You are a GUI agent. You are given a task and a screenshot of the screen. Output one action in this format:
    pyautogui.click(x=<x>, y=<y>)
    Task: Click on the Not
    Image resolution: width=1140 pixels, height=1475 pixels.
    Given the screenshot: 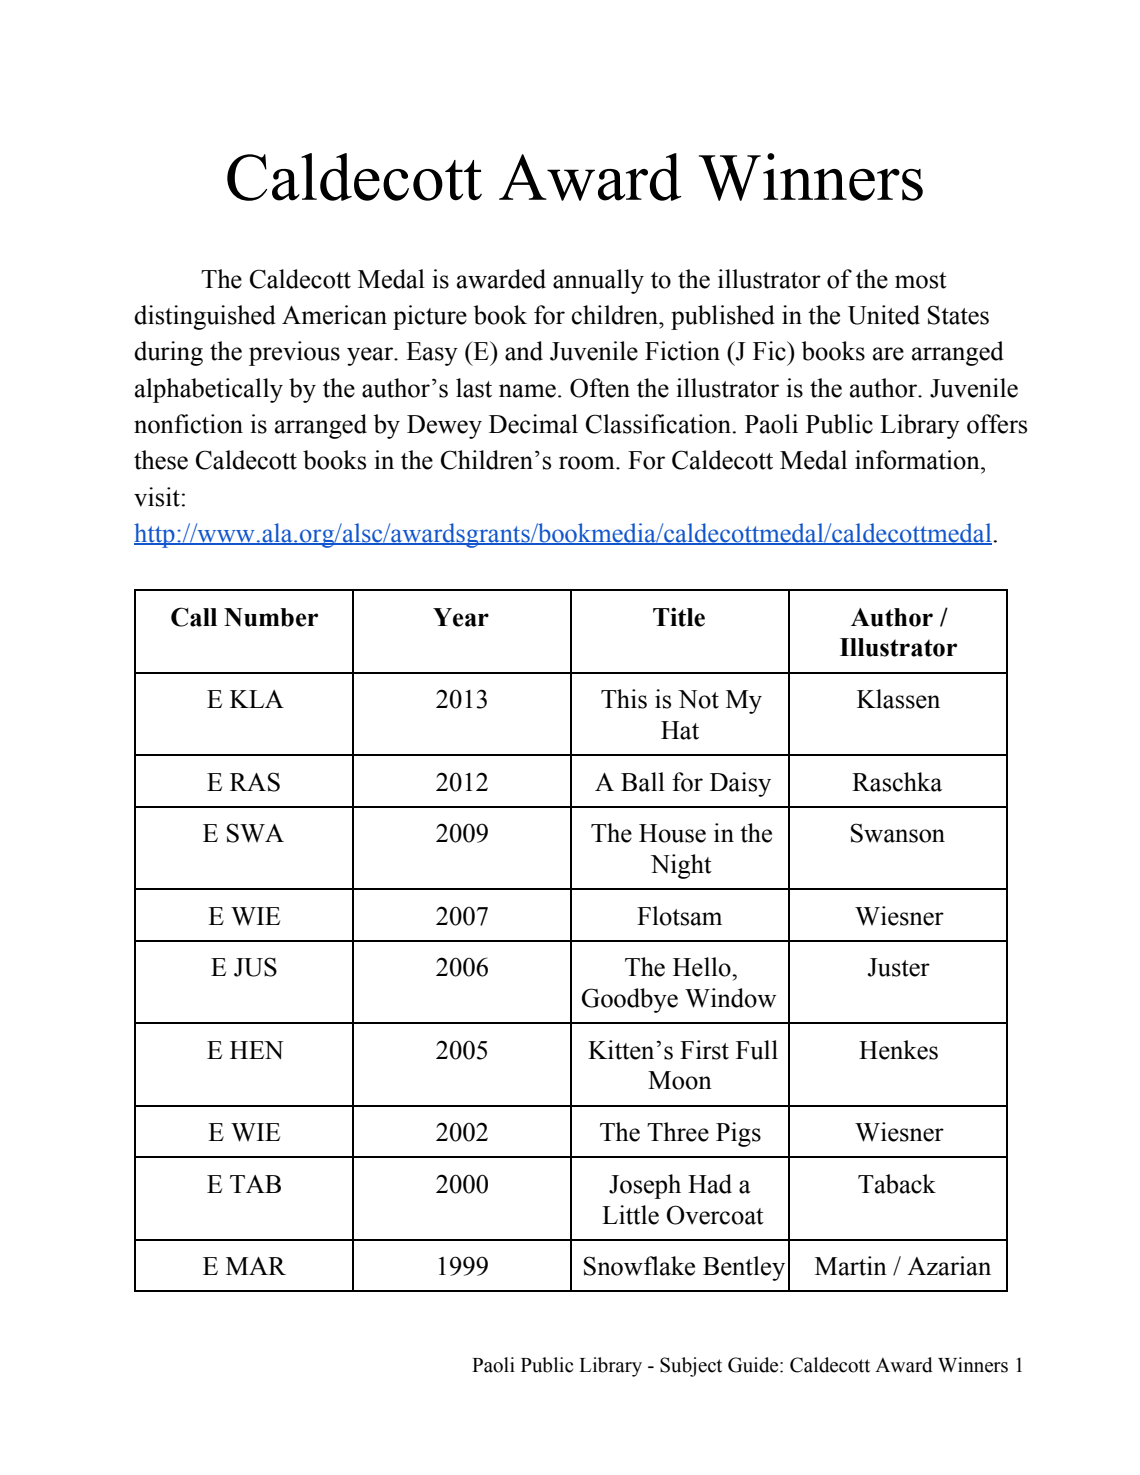 What is the action you would take?
    pyautogui.click(x=698, y=699)
